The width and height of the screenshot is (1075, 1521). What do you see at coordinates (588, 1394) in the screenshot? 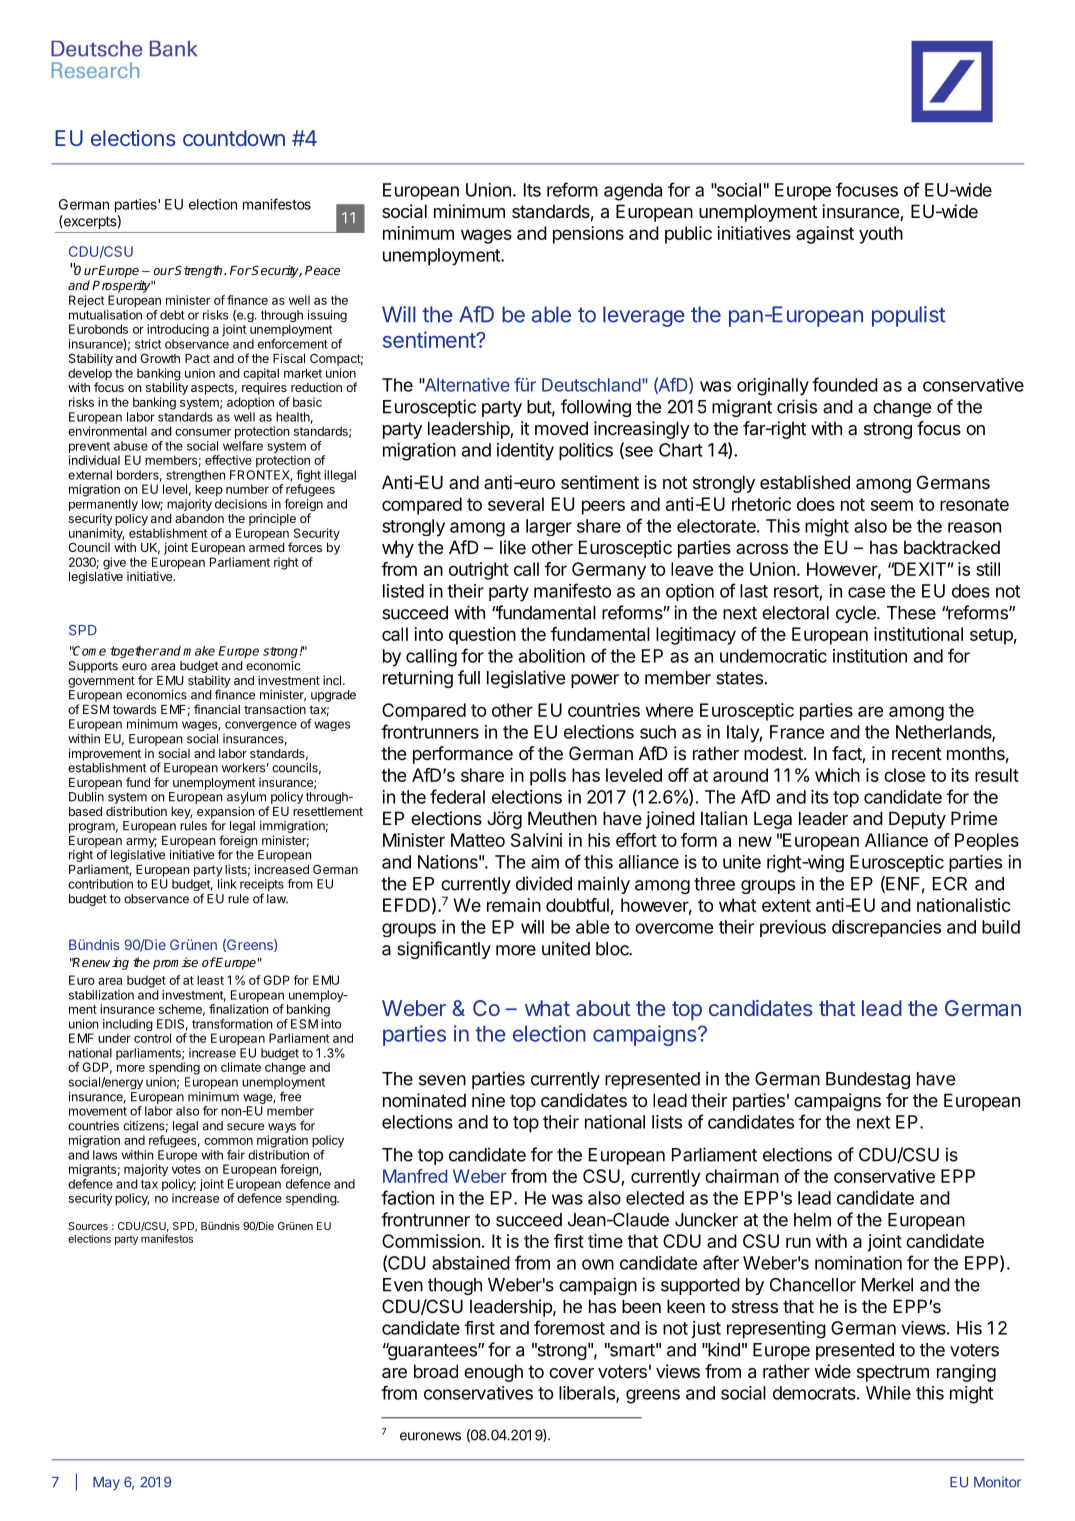
I see `liberals` at bounding box center [588, 1394].
